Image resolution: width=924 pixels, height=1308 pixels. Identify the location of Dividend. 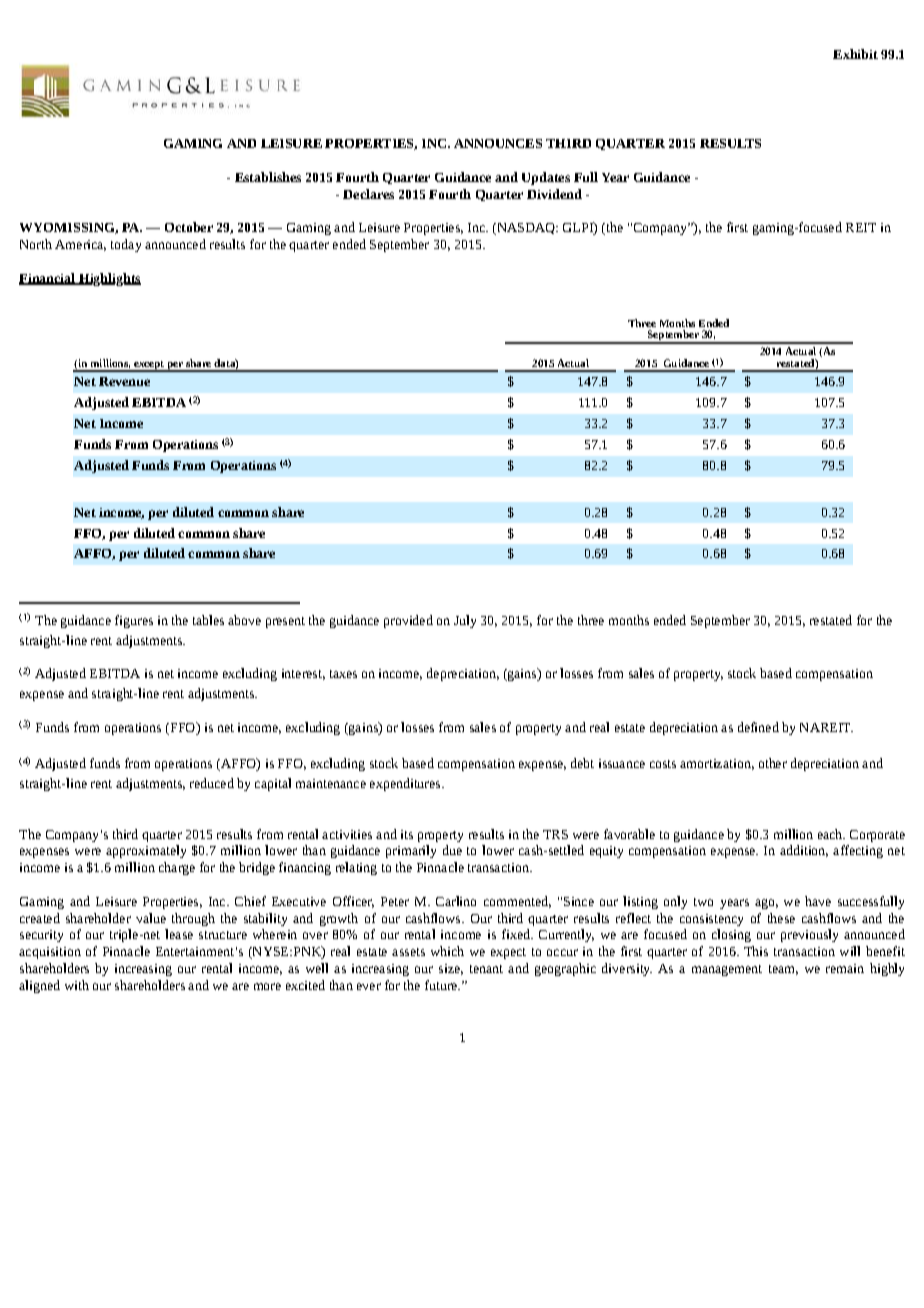
(554, 194).
